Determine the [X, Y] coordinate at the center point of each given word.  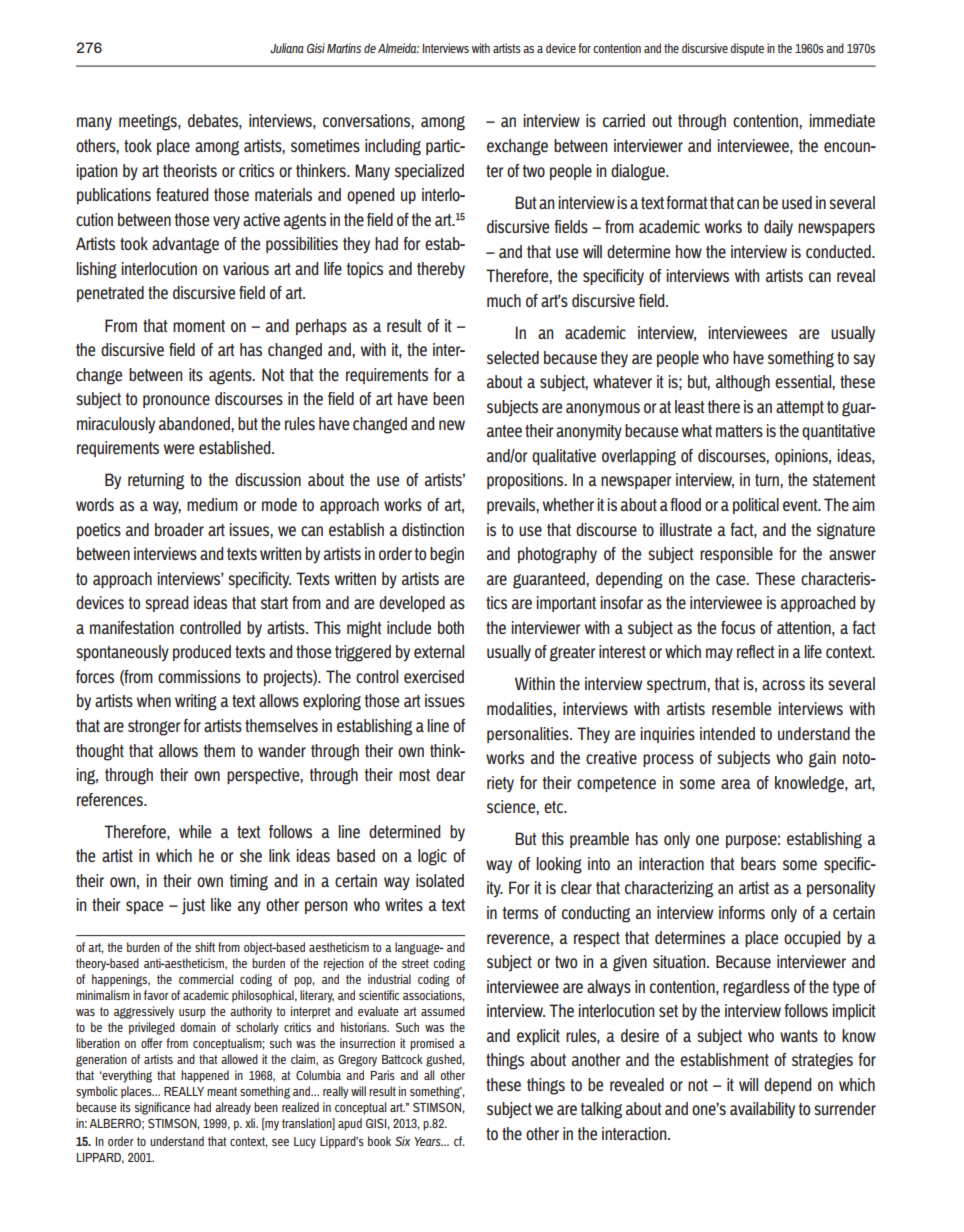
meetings [149, 122]
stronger [154, 728]
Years [428, 1141]
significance [162, 1108]
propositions [526, 481]
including [393, 147]
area [736, 784]
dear [450, 774]
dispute [747, 49]
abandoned [195, 423]
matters [739, 431]
